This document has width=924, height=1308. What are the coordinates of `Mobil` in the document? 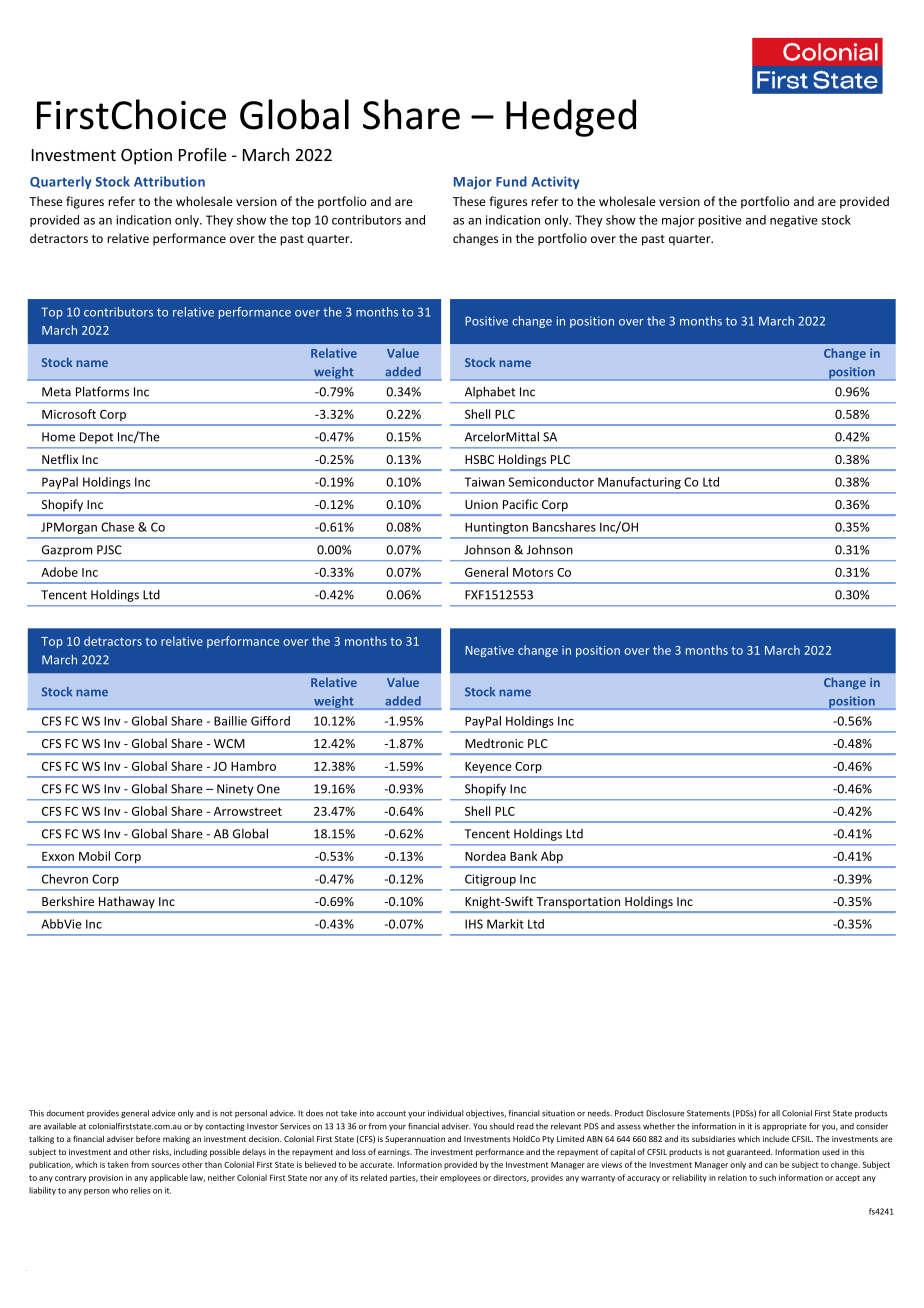 It's located at (94, 856).
